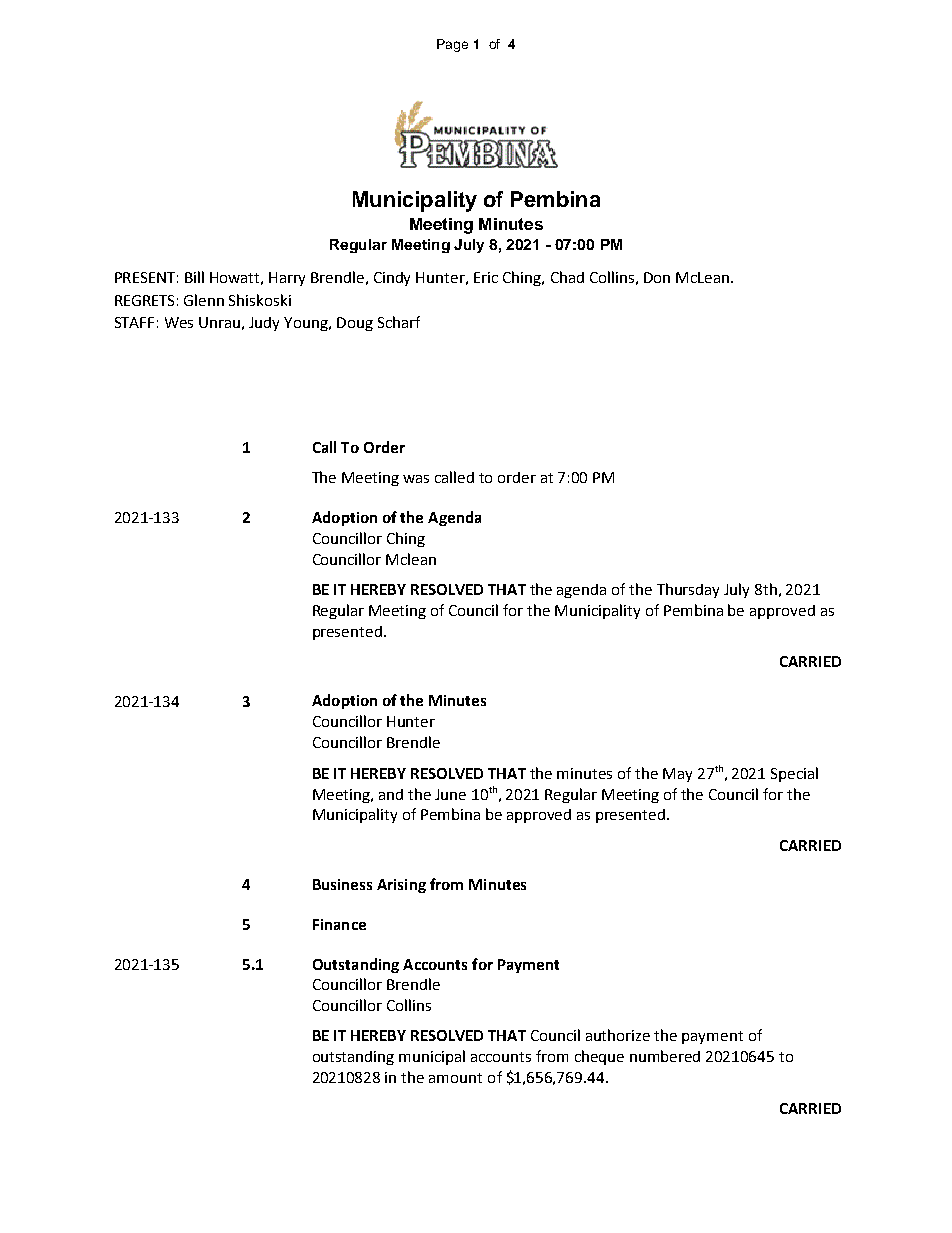  I want to click on was, so click(416, 479).
